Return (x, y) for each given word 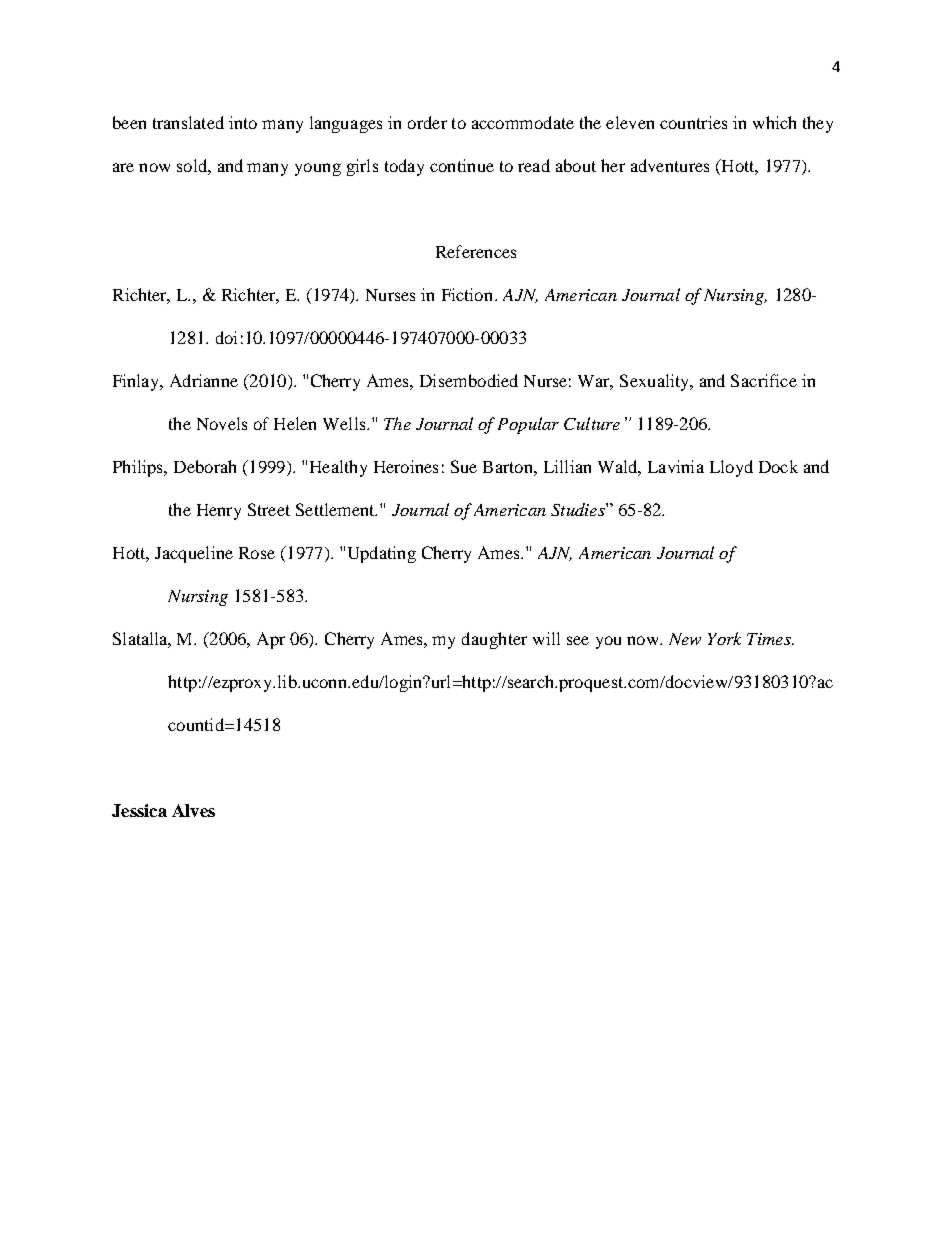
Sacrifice (764, 380)
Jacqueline (194, 554)
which (774, 122)
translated (188, 122)
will (546, 638)
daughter (494, 640)
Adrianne (204, 380)
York (724, 638)
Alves (193, 810)
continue (462, 165)
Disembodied (469, 380)
